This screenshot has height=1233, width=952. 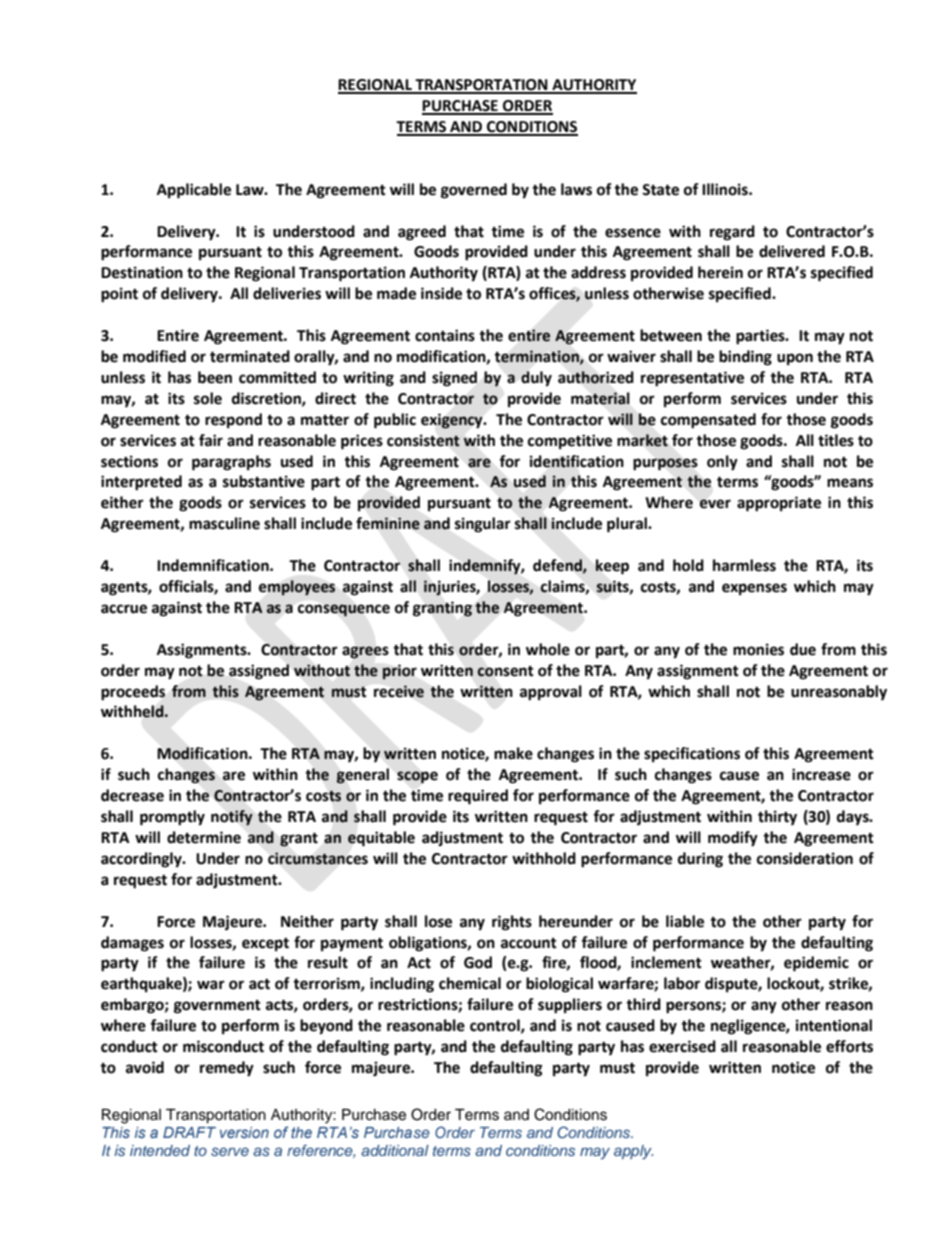 What do you see at coordinates (758, 649) in the screenshot?
I see `monies` at bounding box center [758, 649].
